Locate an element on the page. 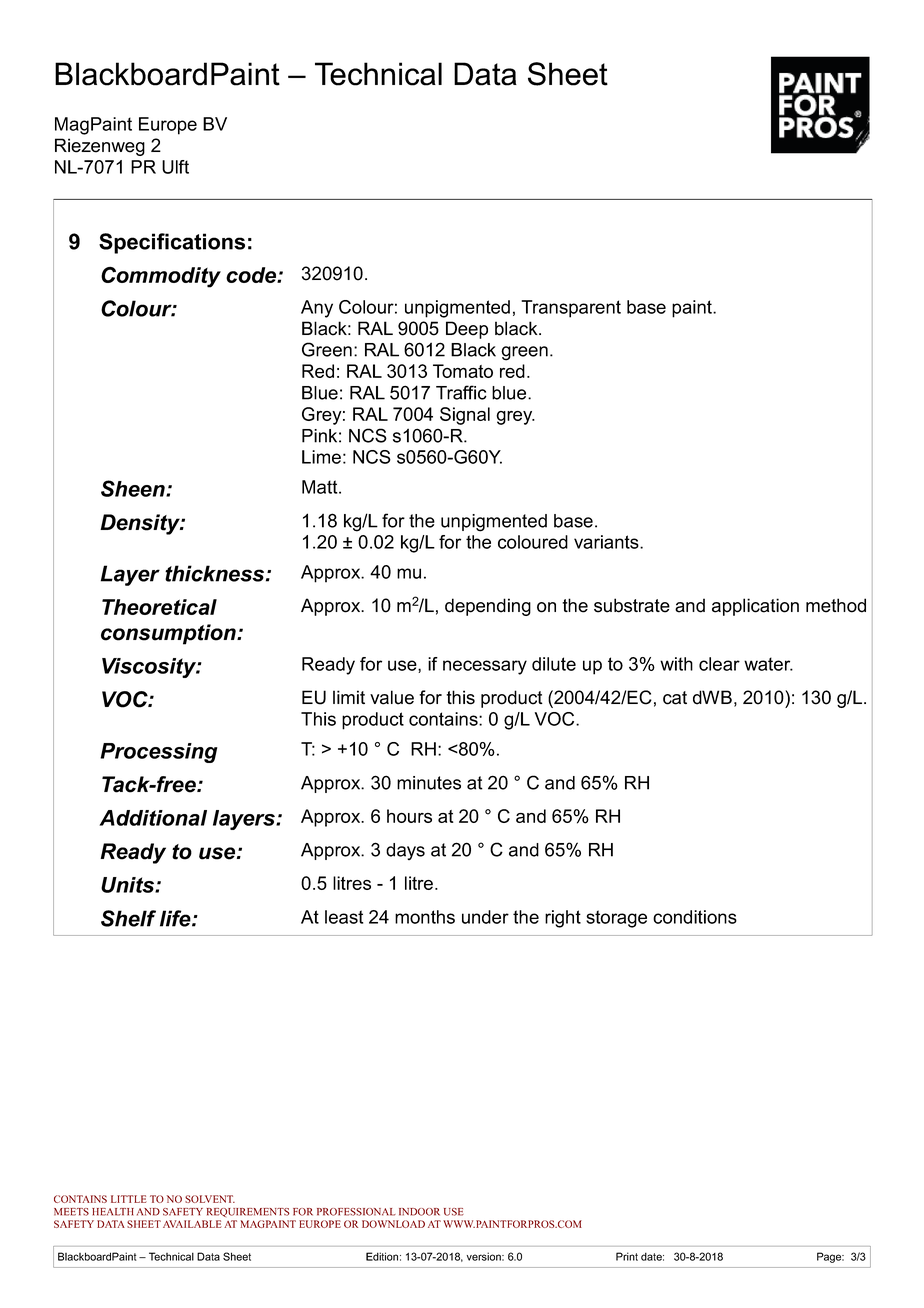 This page has height=1308, width=924. Shelf is located at coordinates (128, 918).
